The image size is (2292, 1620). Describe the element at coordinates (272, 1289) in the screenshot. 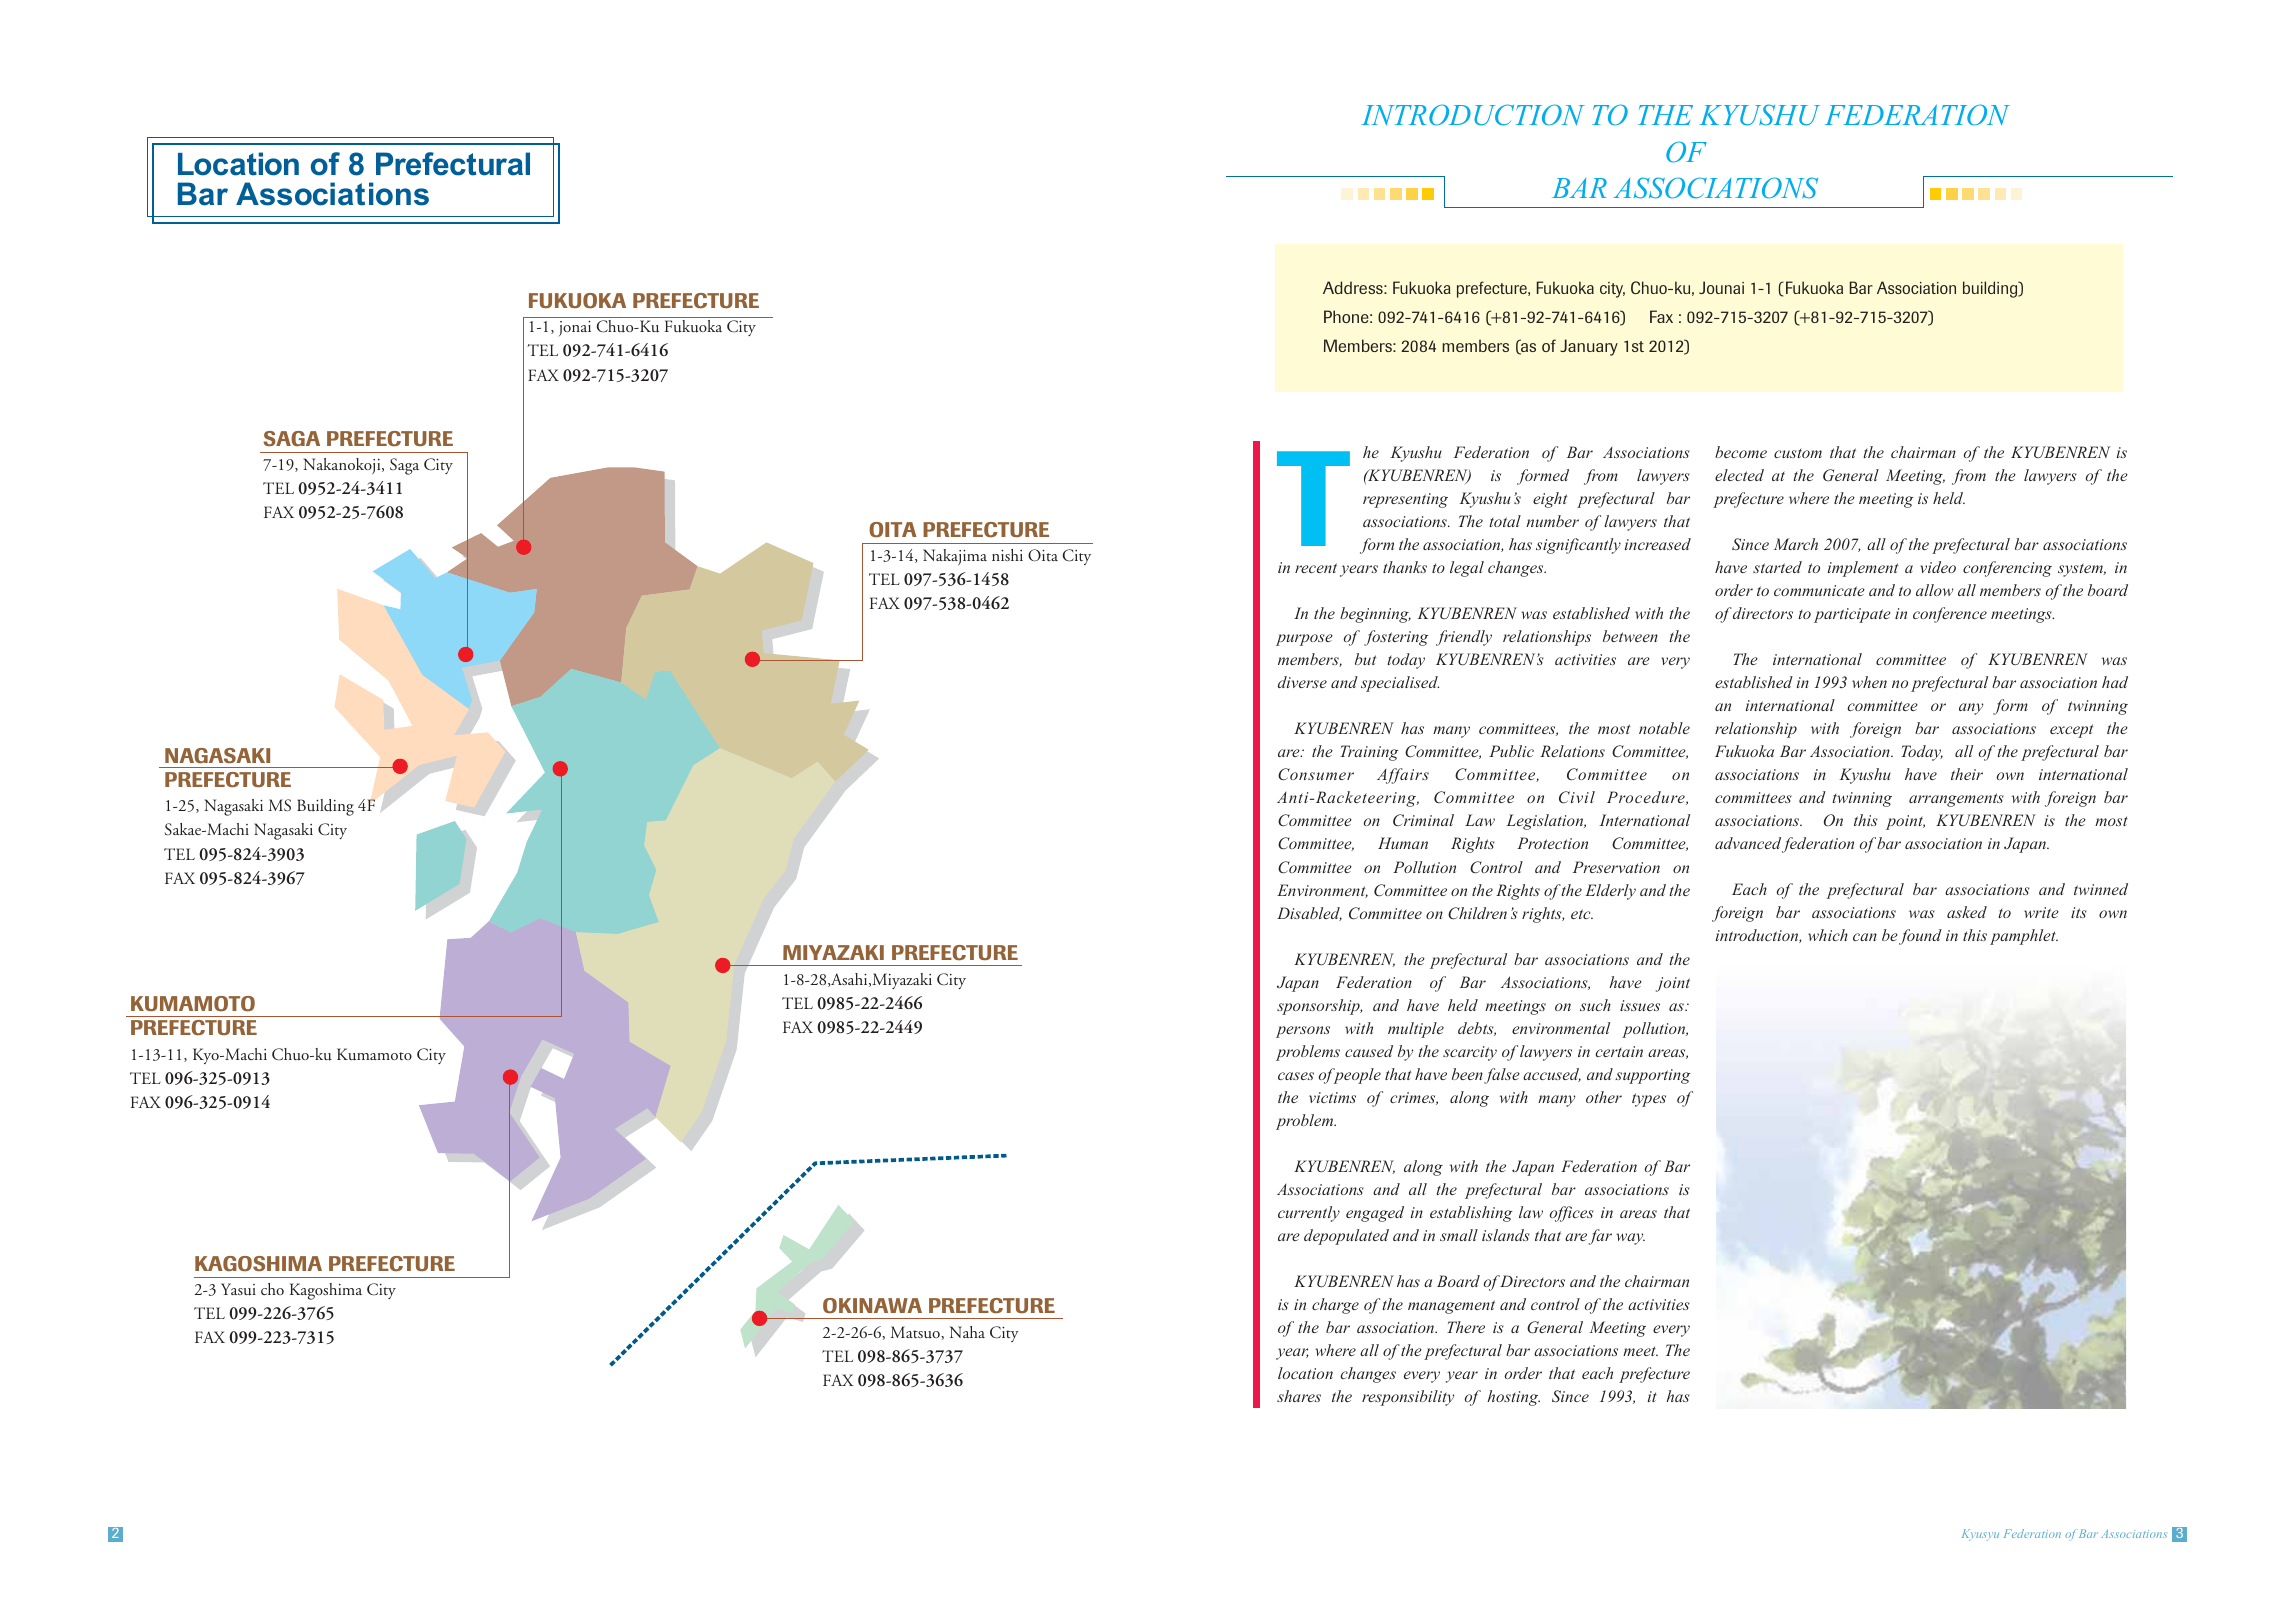

I see `cho` at that location.
